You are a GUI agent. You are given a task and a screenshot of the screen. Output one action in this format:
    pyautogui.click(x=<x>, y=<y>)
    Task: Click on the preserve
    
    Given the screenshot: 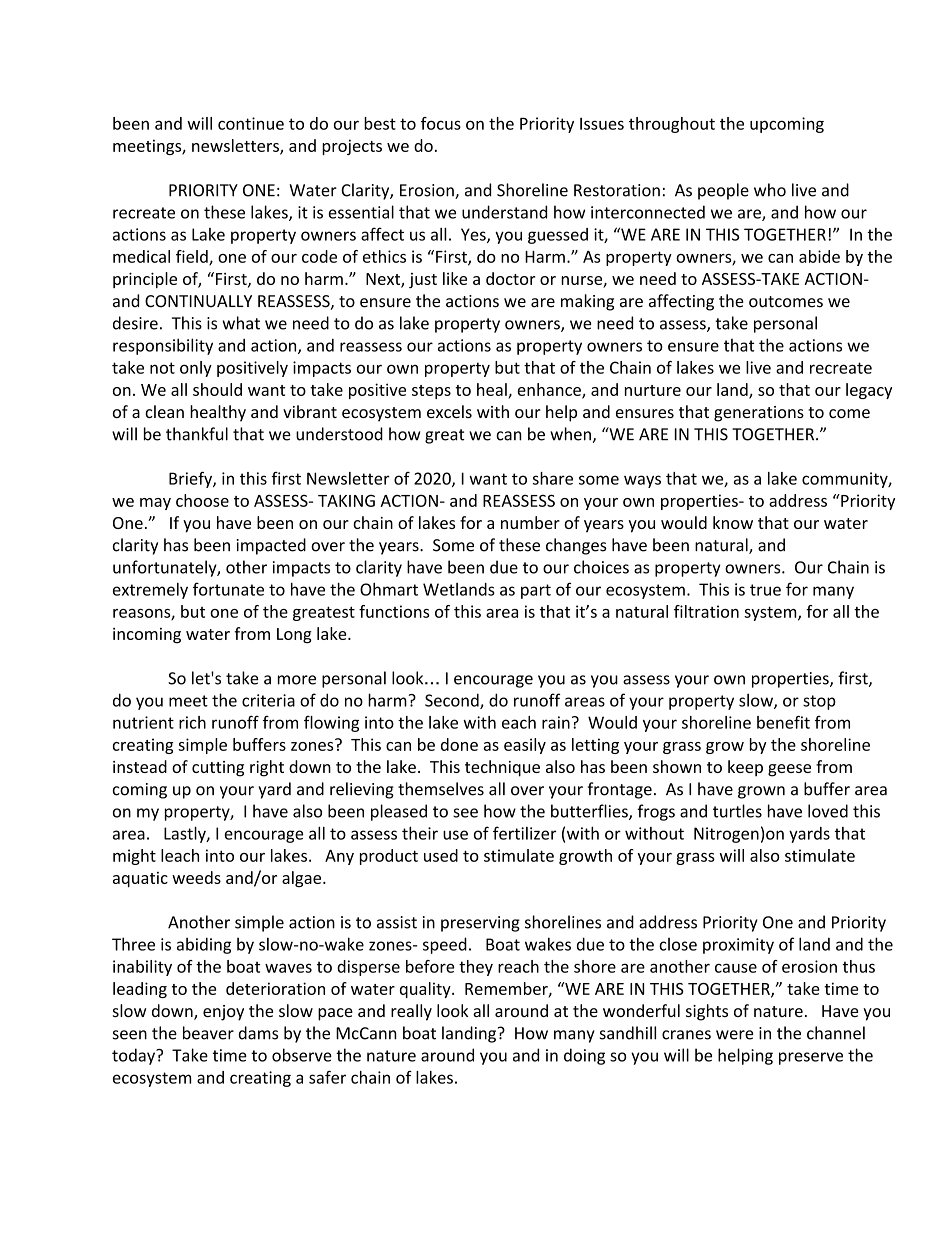 What is the action you would take?
    pyautogui.click(x=811, y=1058)
